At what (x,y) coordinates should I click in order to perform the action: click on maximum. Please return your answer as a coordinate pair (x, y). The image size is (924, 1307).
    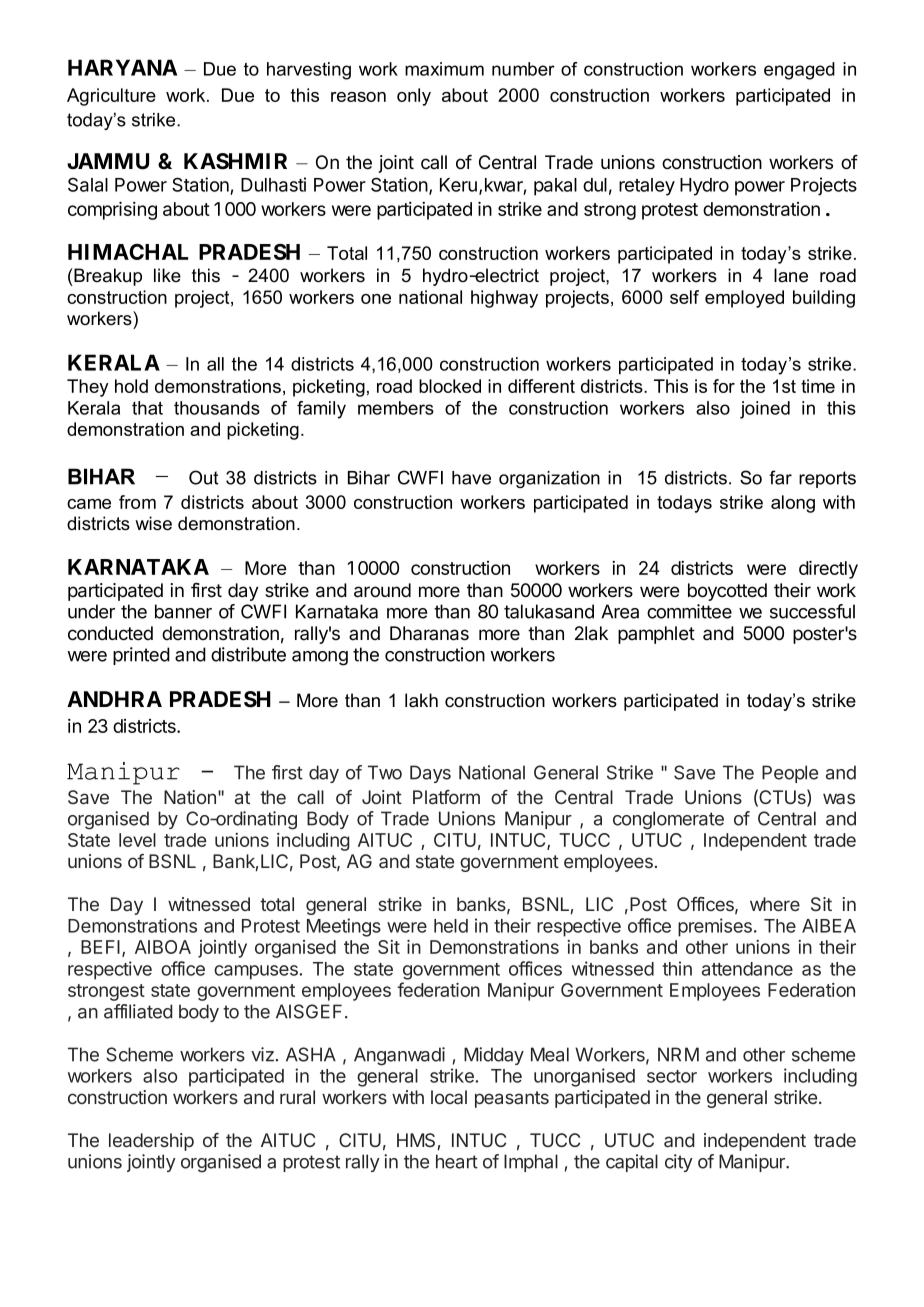
    Looking at the image, I should click on (444, 69).
